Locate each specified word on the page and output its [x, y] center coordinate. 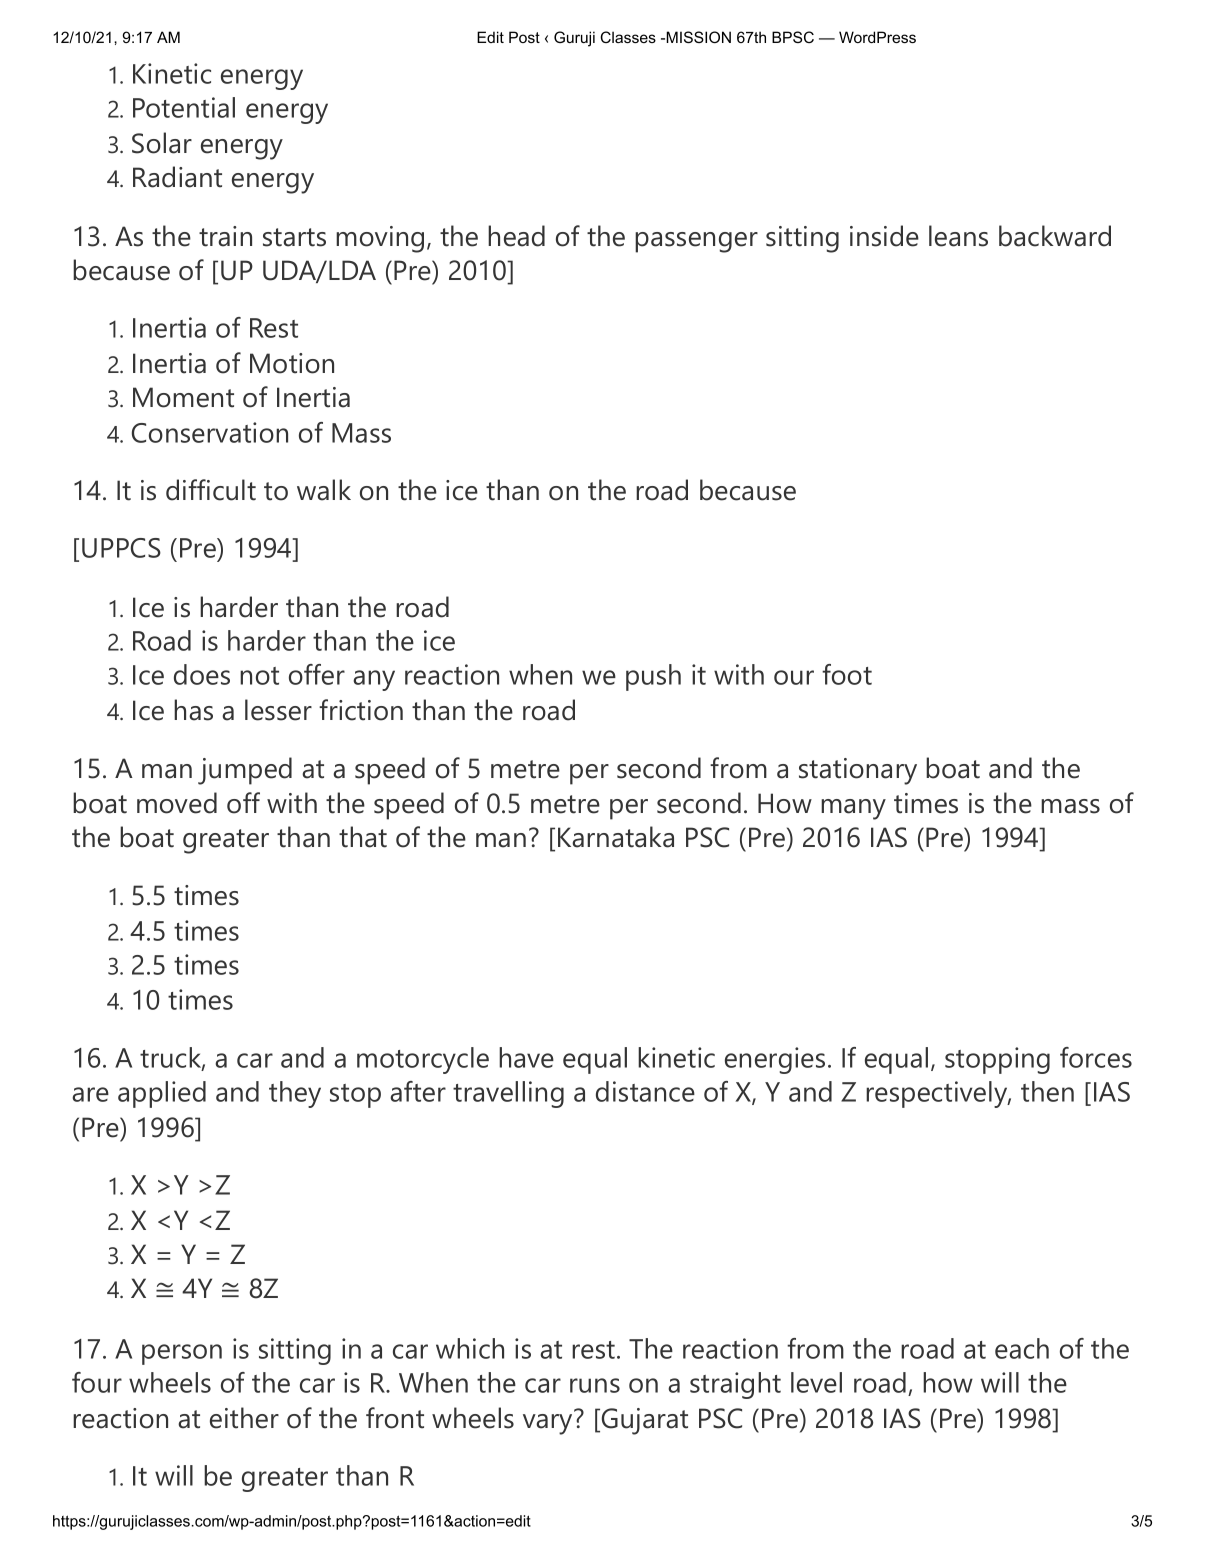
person [182, 1354]
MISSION [697, 37]
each [1022, 1348]
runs [595, 1385]
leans [958, 236]
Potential [184, 107]
